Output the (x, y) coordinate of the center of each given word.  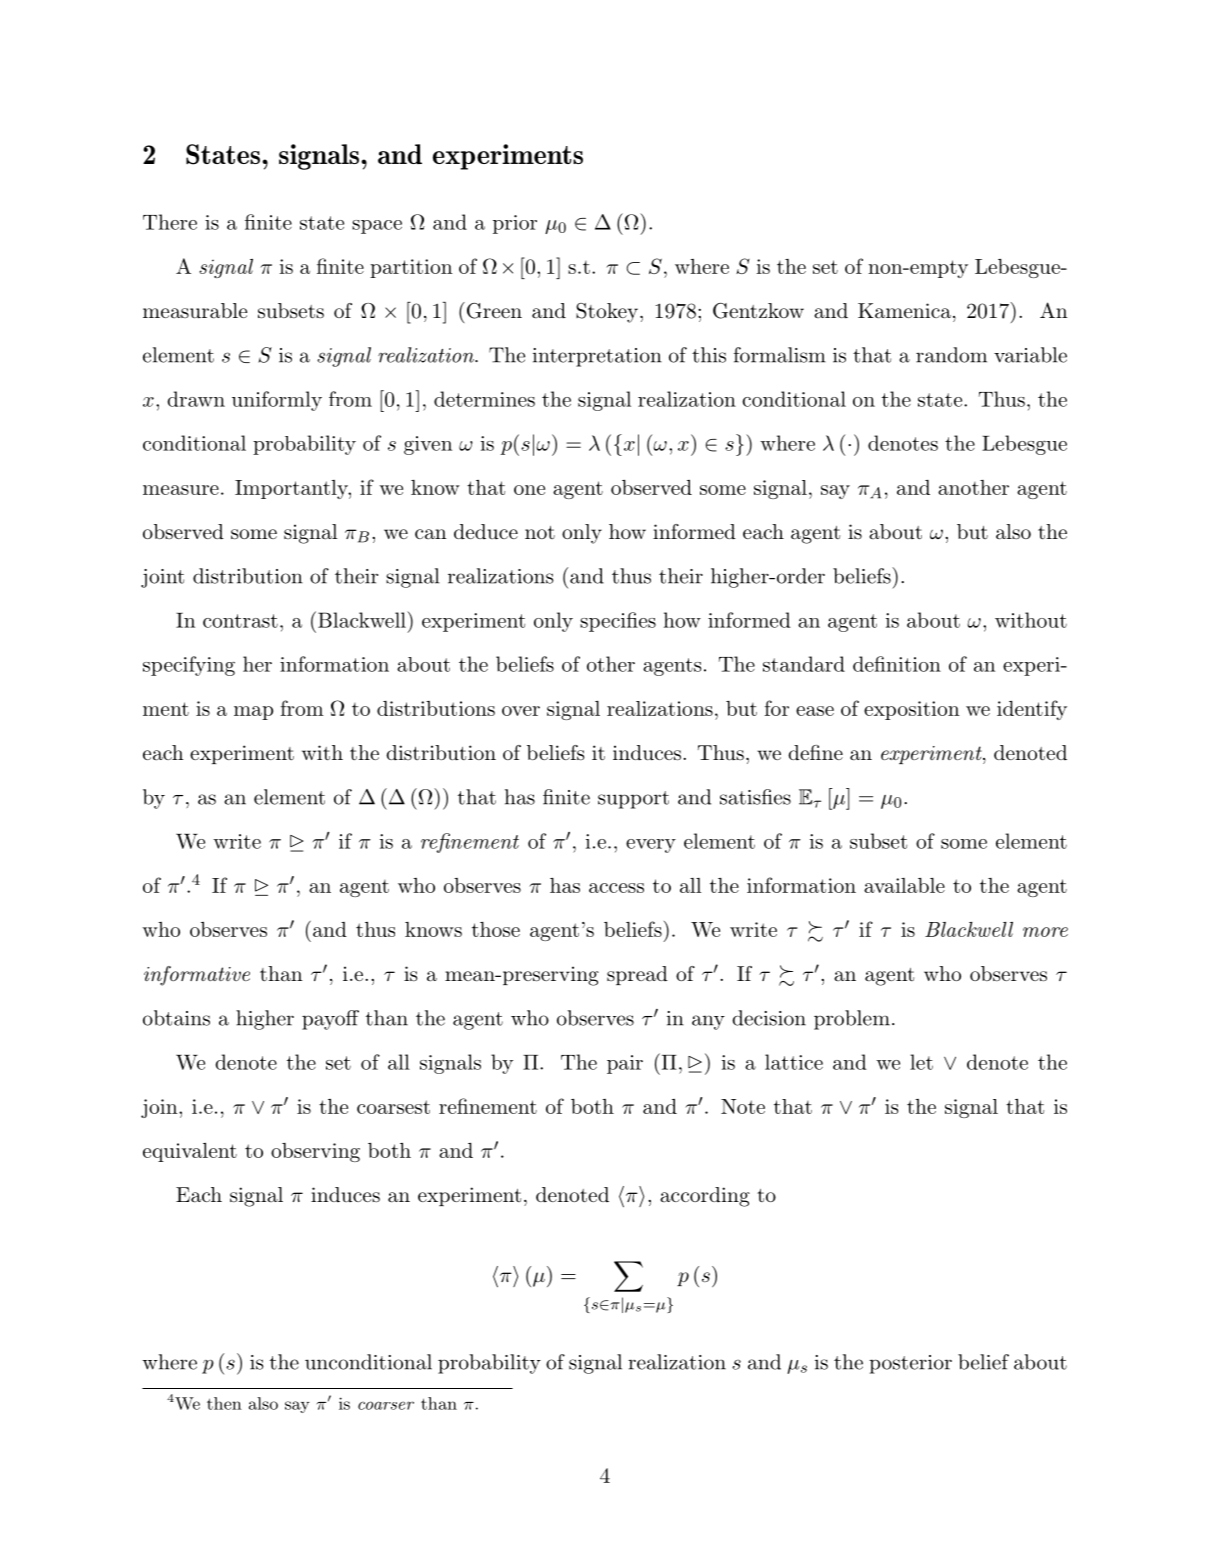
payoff (330, 1020)
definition (897, 664)
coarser (386, 1405)
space (377, 227)
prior (515, 224)
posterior (910, 1364)
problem (852, 1020)
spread (637, 975)
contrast (240, 621)
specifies (618, 622)
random (951, 355)
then (224, 1403)
